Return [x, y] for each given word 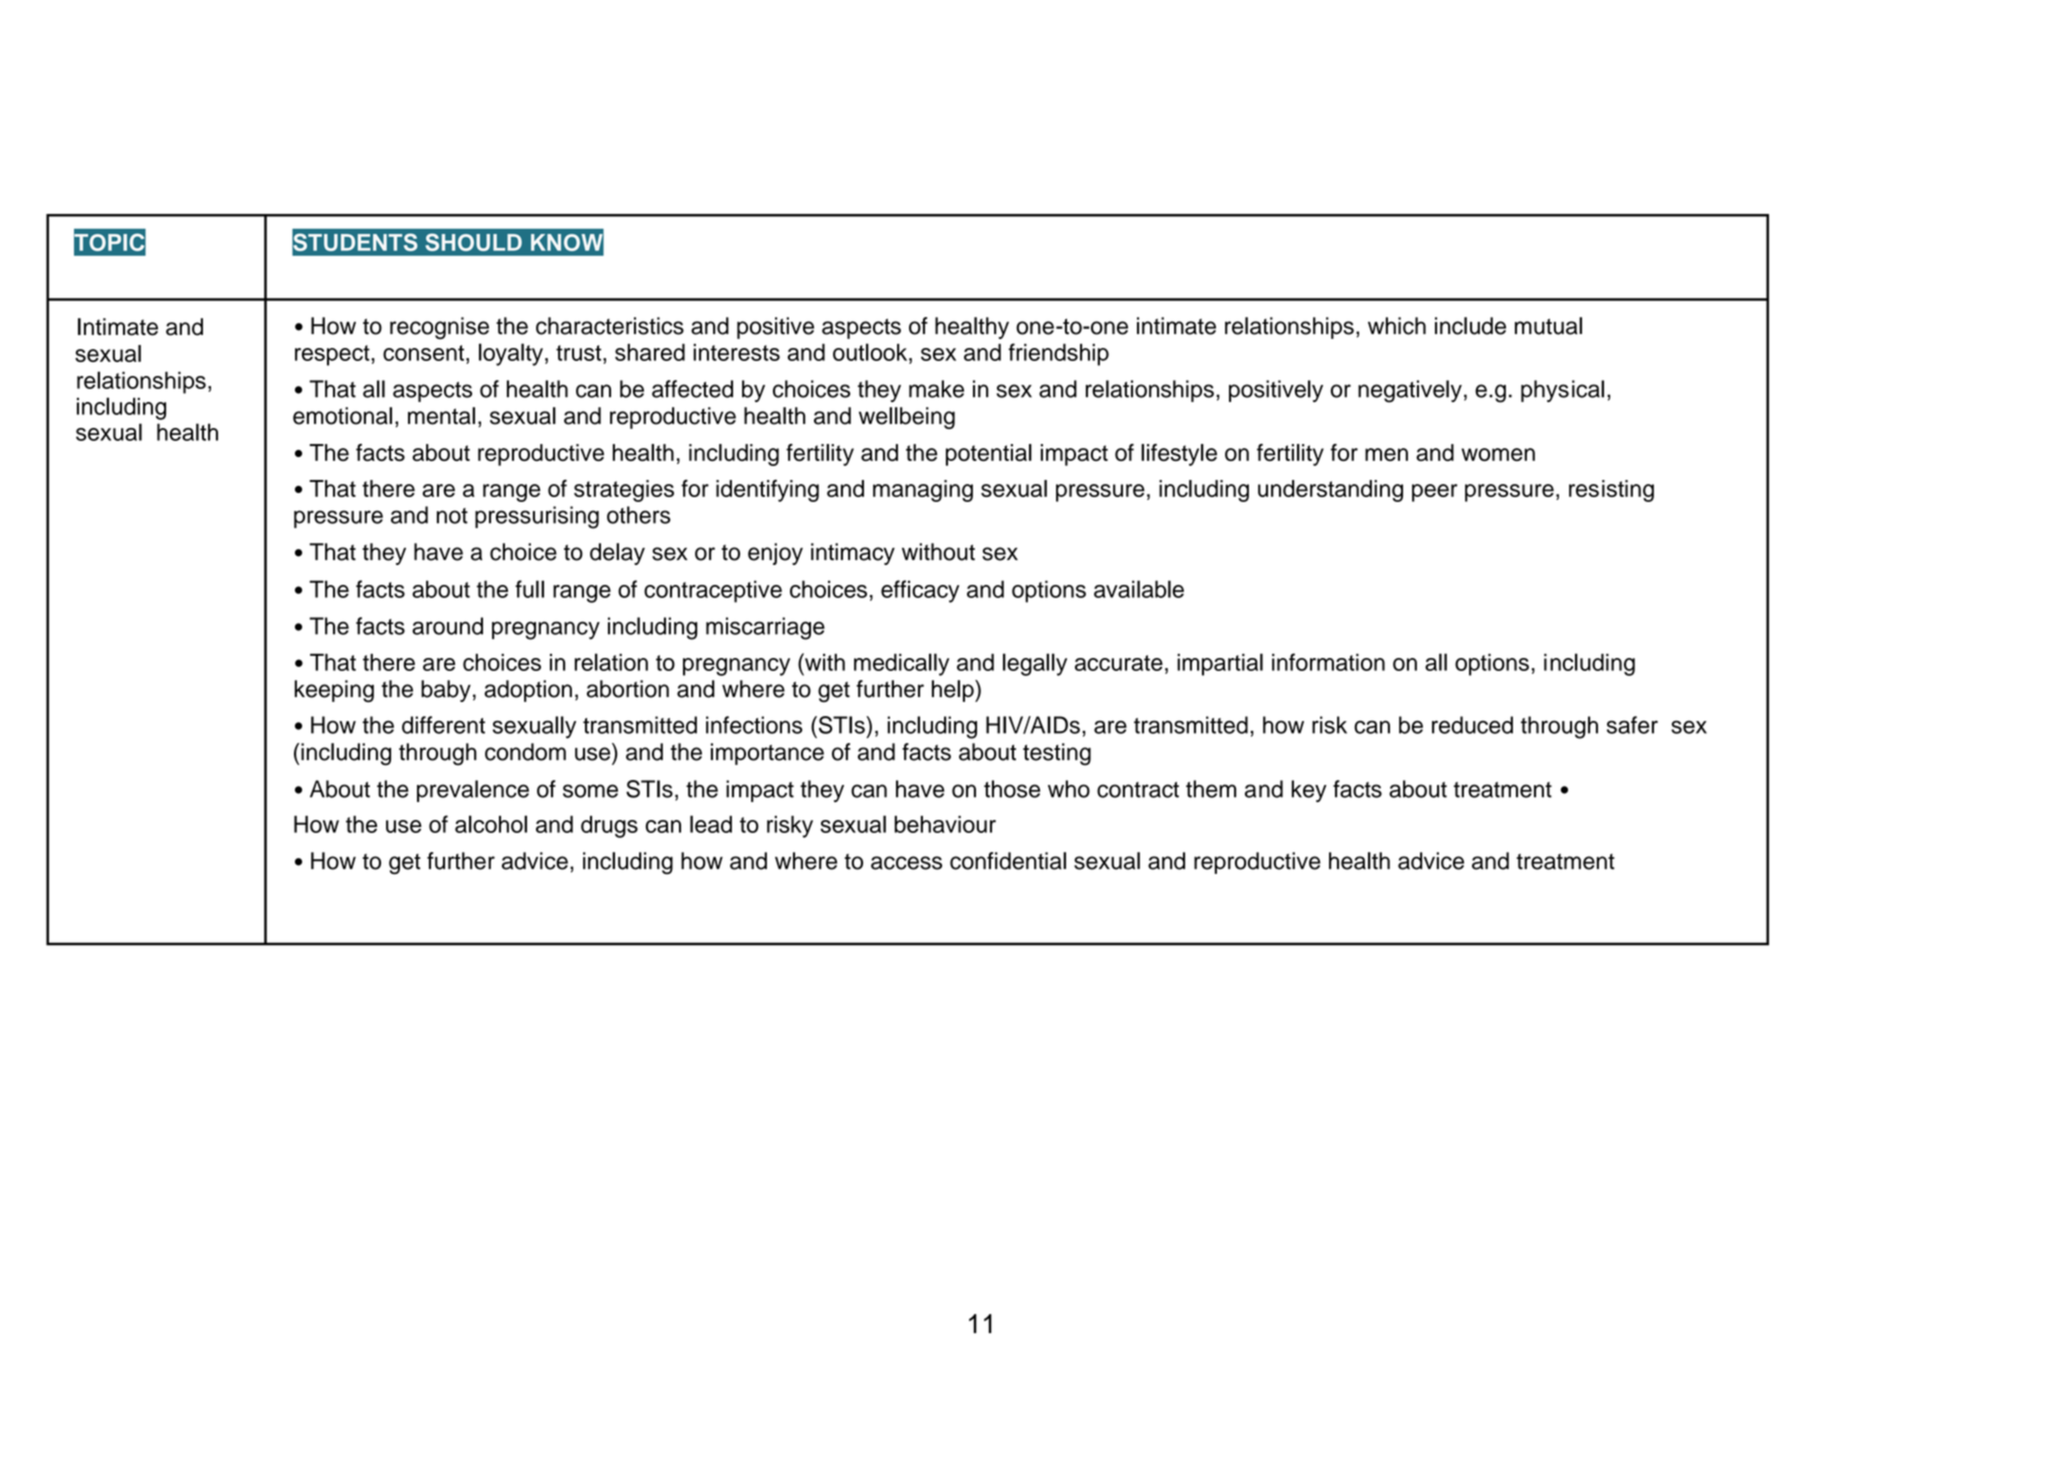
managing [923, 491]
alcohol [491, 824]
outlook [871, 352]
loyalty [511, 354]
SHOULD [473, 242]
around [447, 626]
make [936, 389]
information [1328, 662]
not [452, 516]
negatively [1410, 391]
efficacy [920, 591]
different [443, 725]
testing [1057, 754]
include [1470, 326]
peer [1434, 493]
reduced [1472, 725]
